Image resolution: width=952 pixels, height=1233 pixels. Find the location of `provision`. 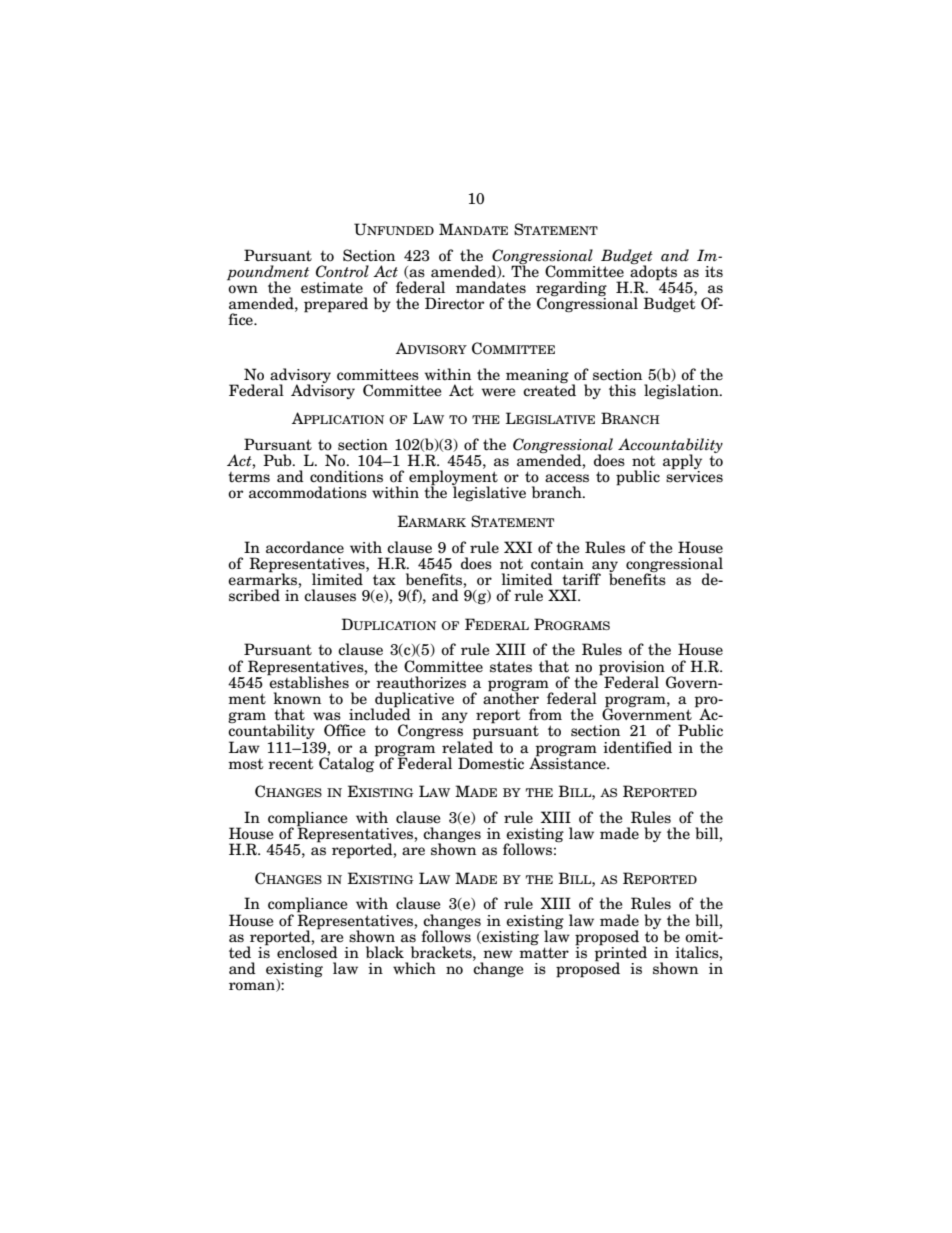

provision is located at coordinates (632, 669).
